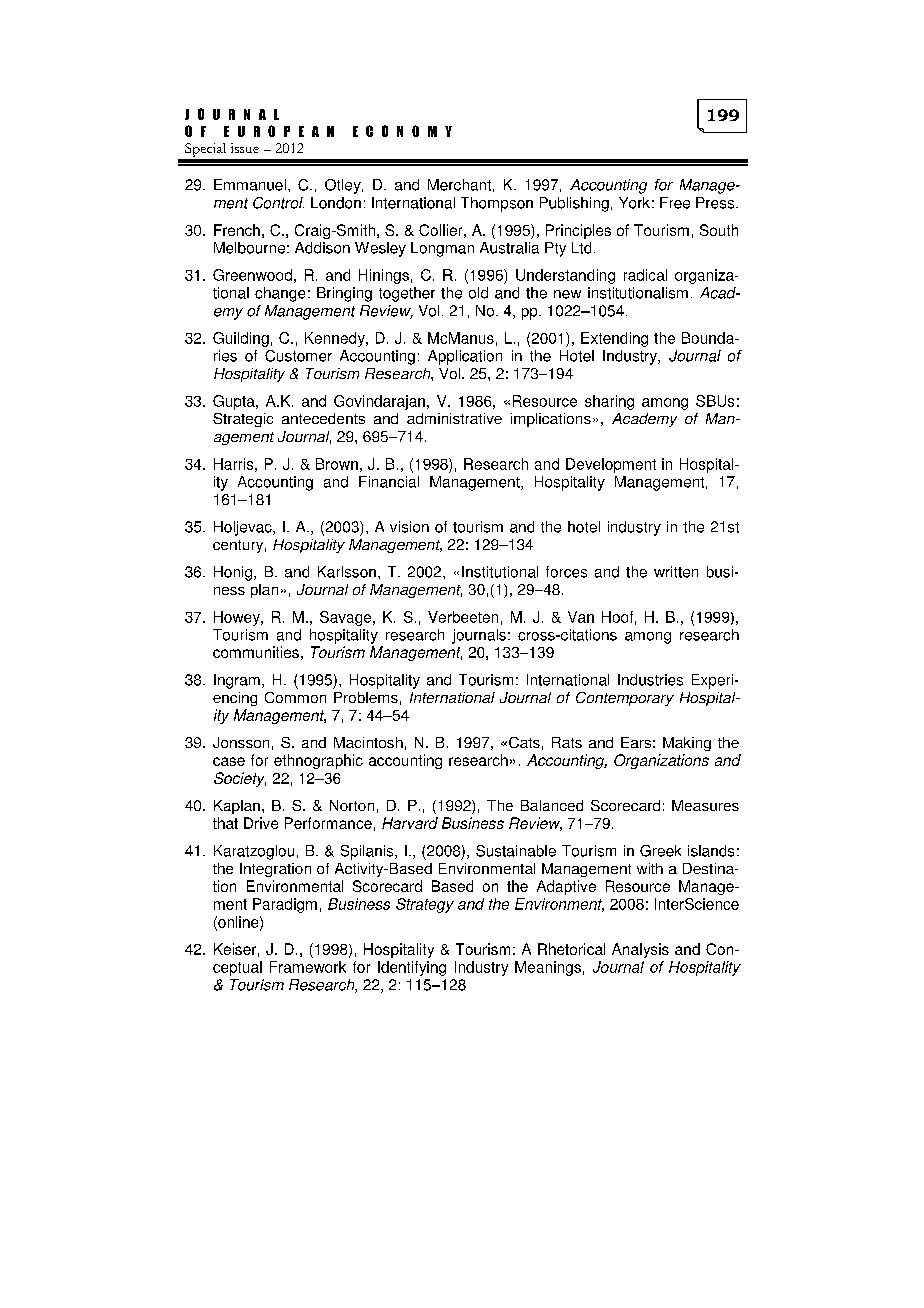 Image resolution: width=924 pixels, height=1308 pixels. Describe the element at coordinates (234, 573) in the page. I see `Honig` at that location.
